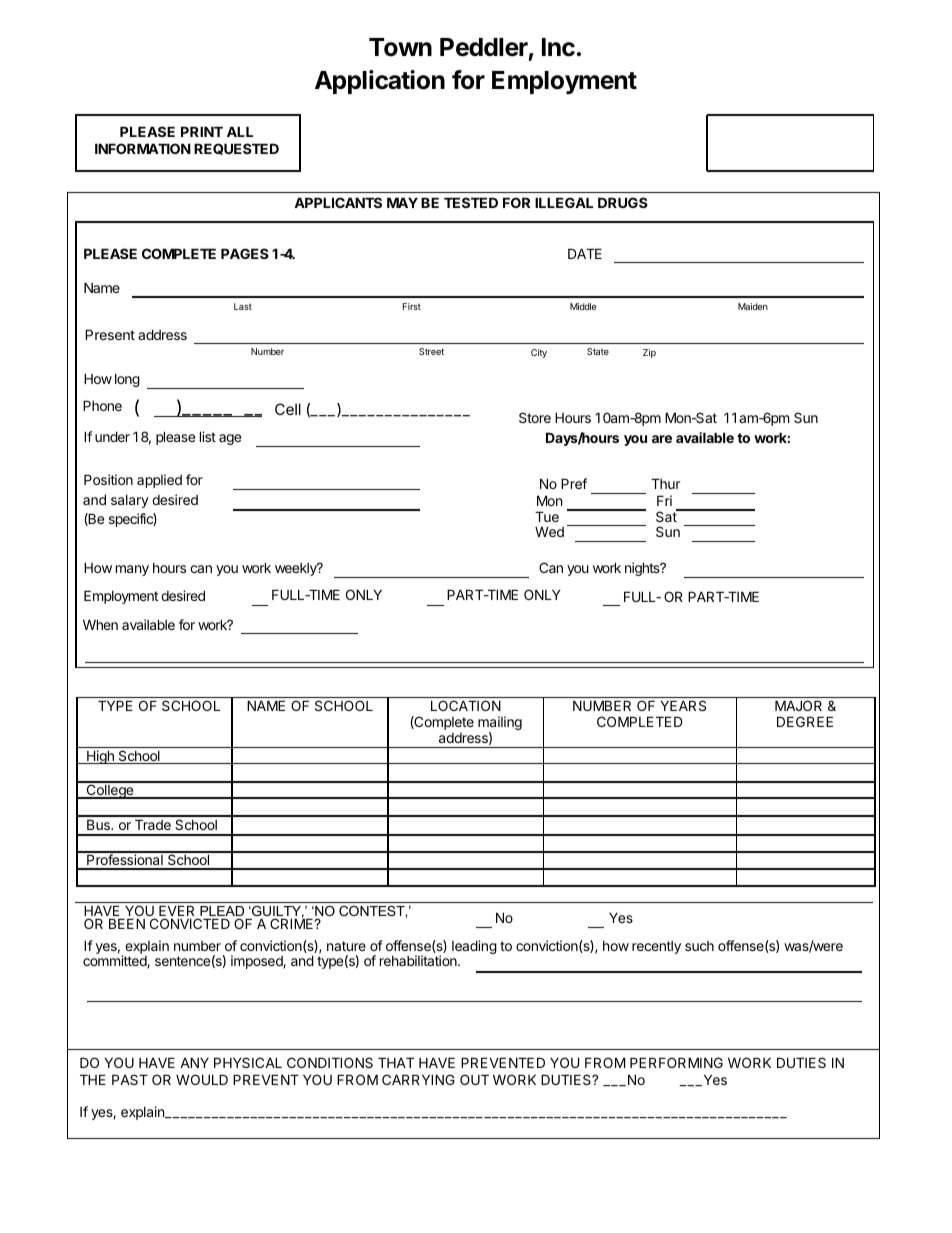 Image resolution: width=952 pixels, height=1233 pixels. I want to click on Town, so click(400, 47).
